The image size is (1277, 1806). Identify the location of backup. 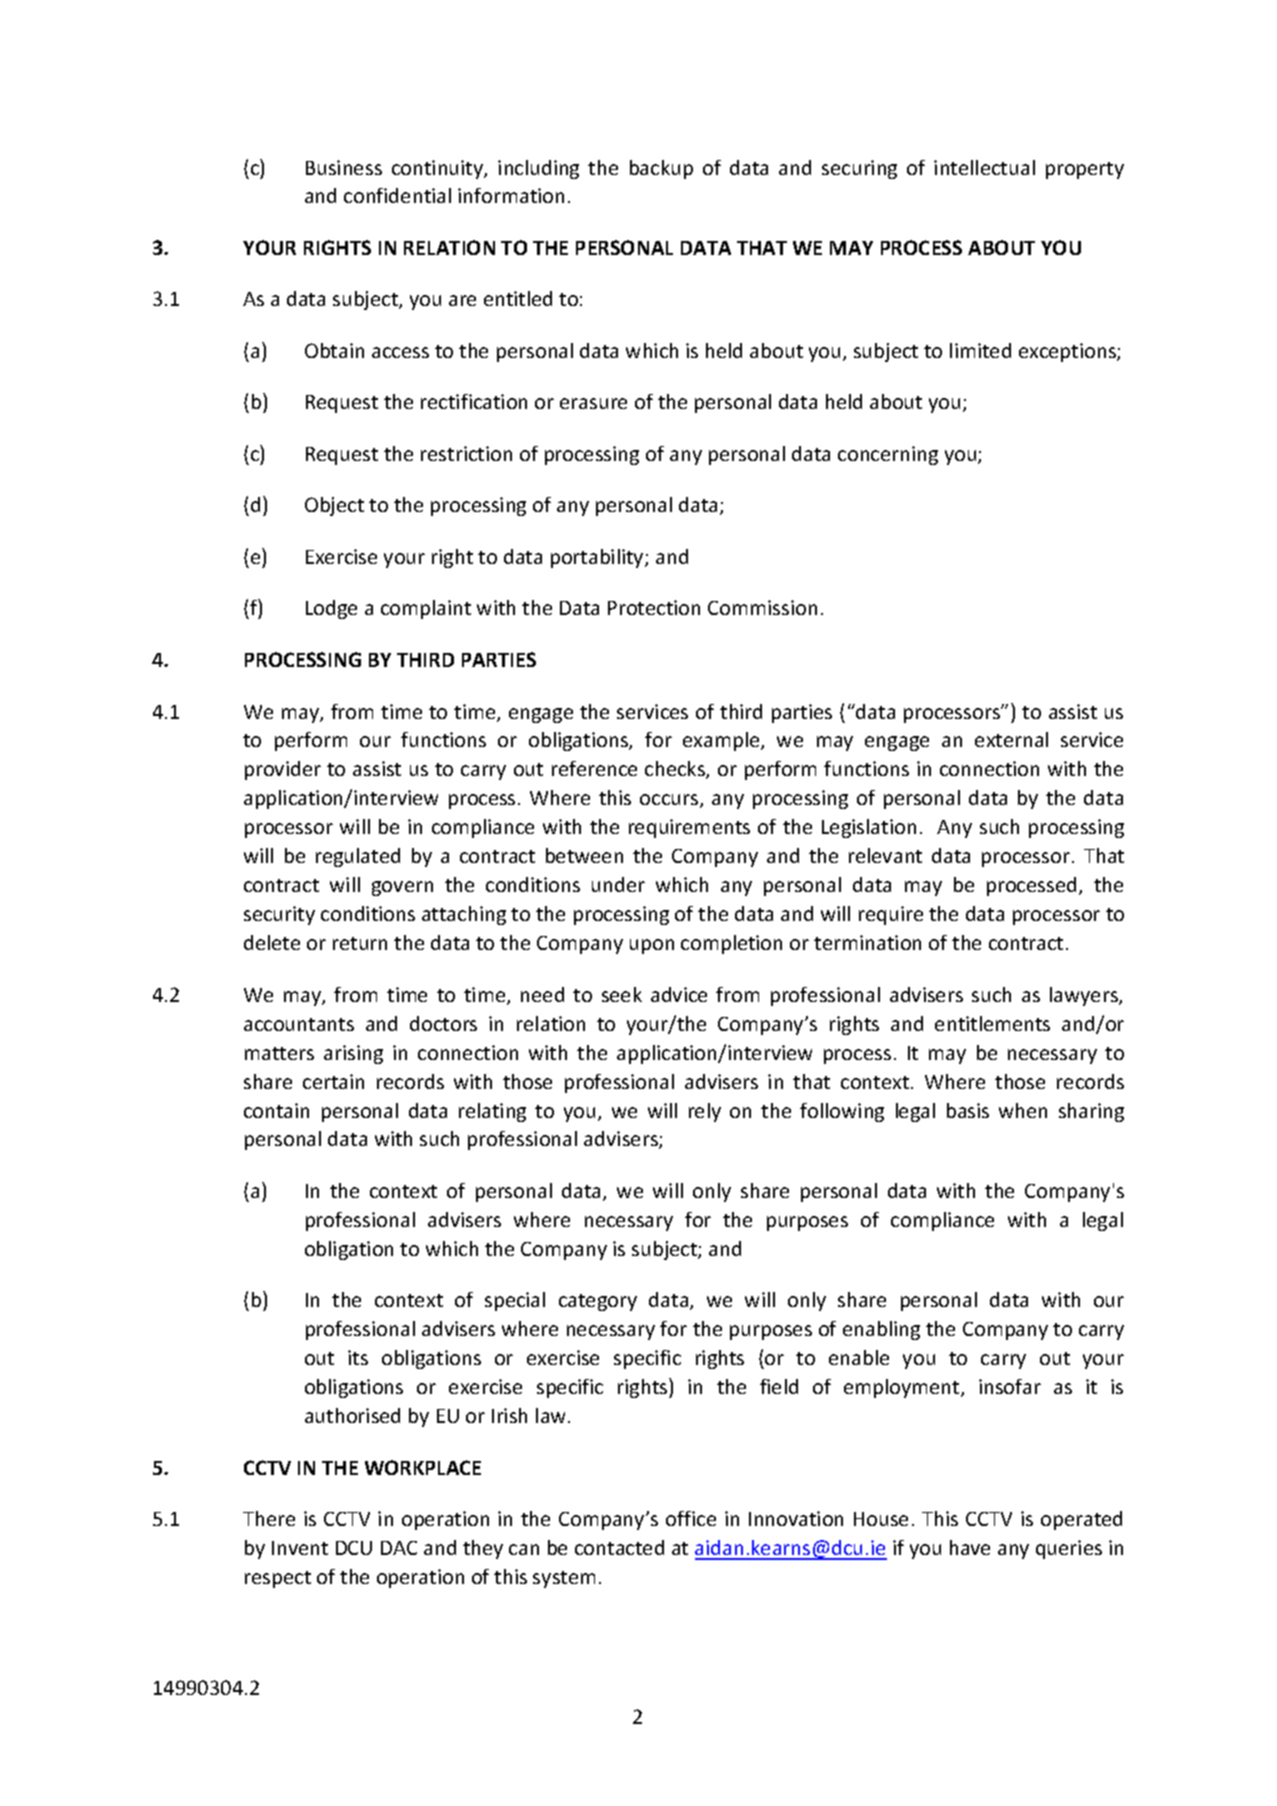
(661, 169).
